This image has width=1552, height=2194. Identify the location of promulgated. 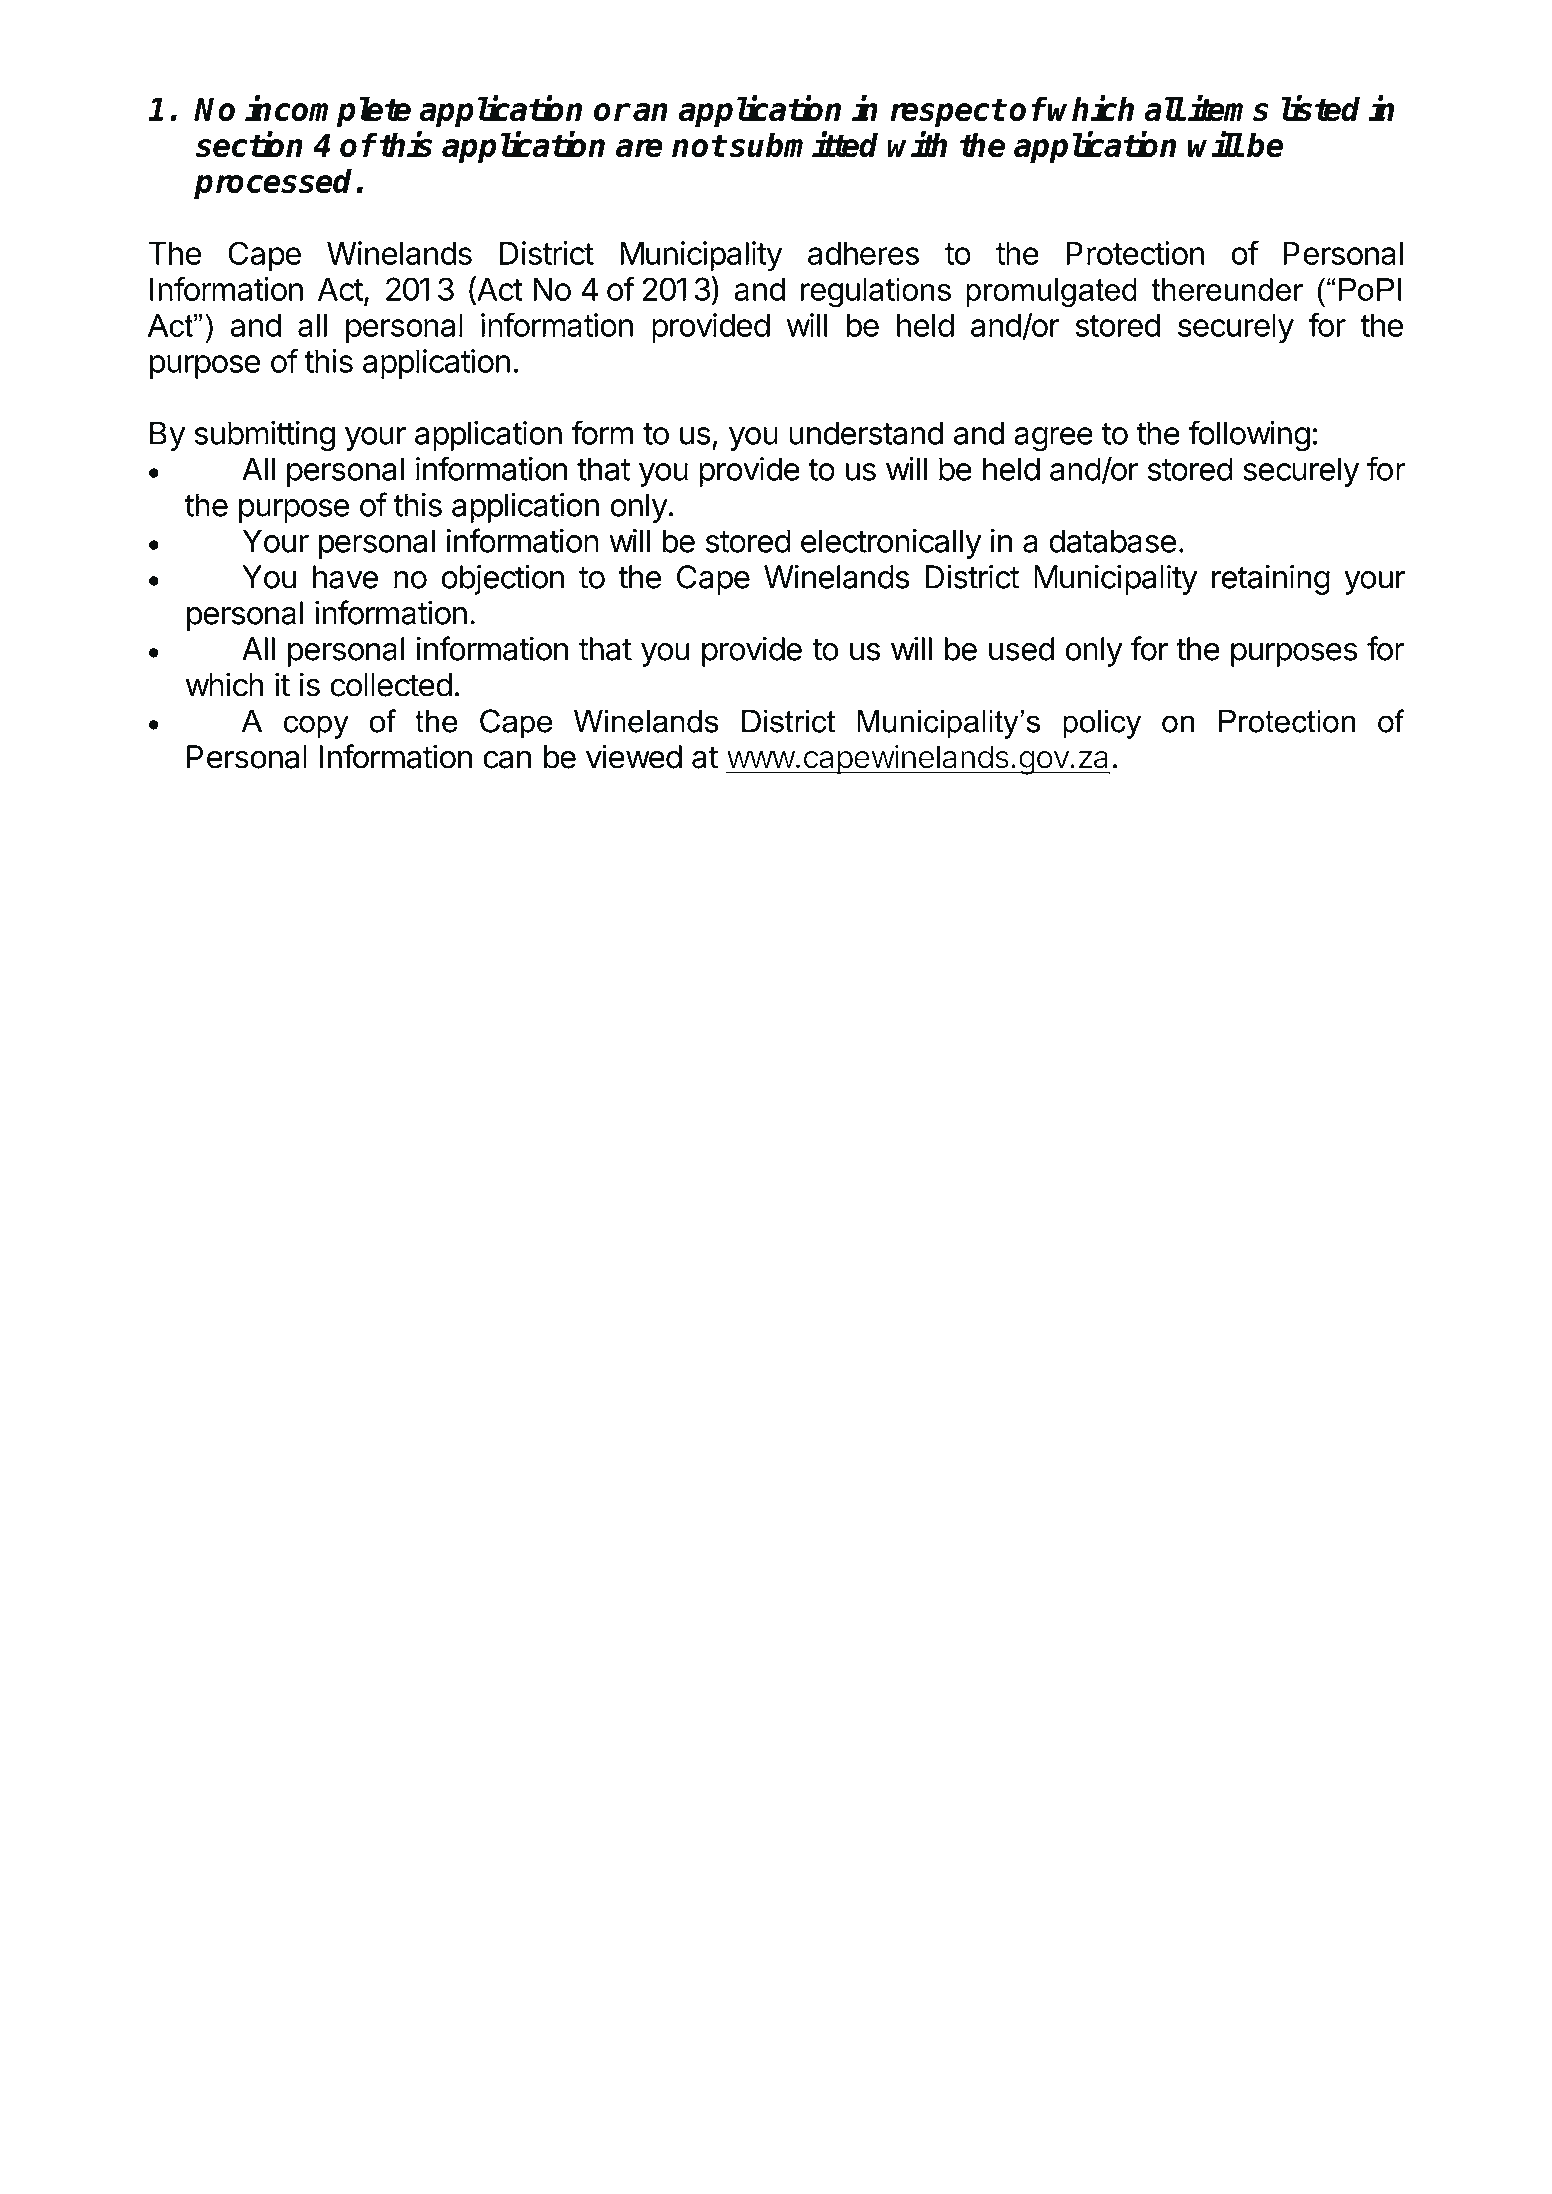
(1051, 292).
